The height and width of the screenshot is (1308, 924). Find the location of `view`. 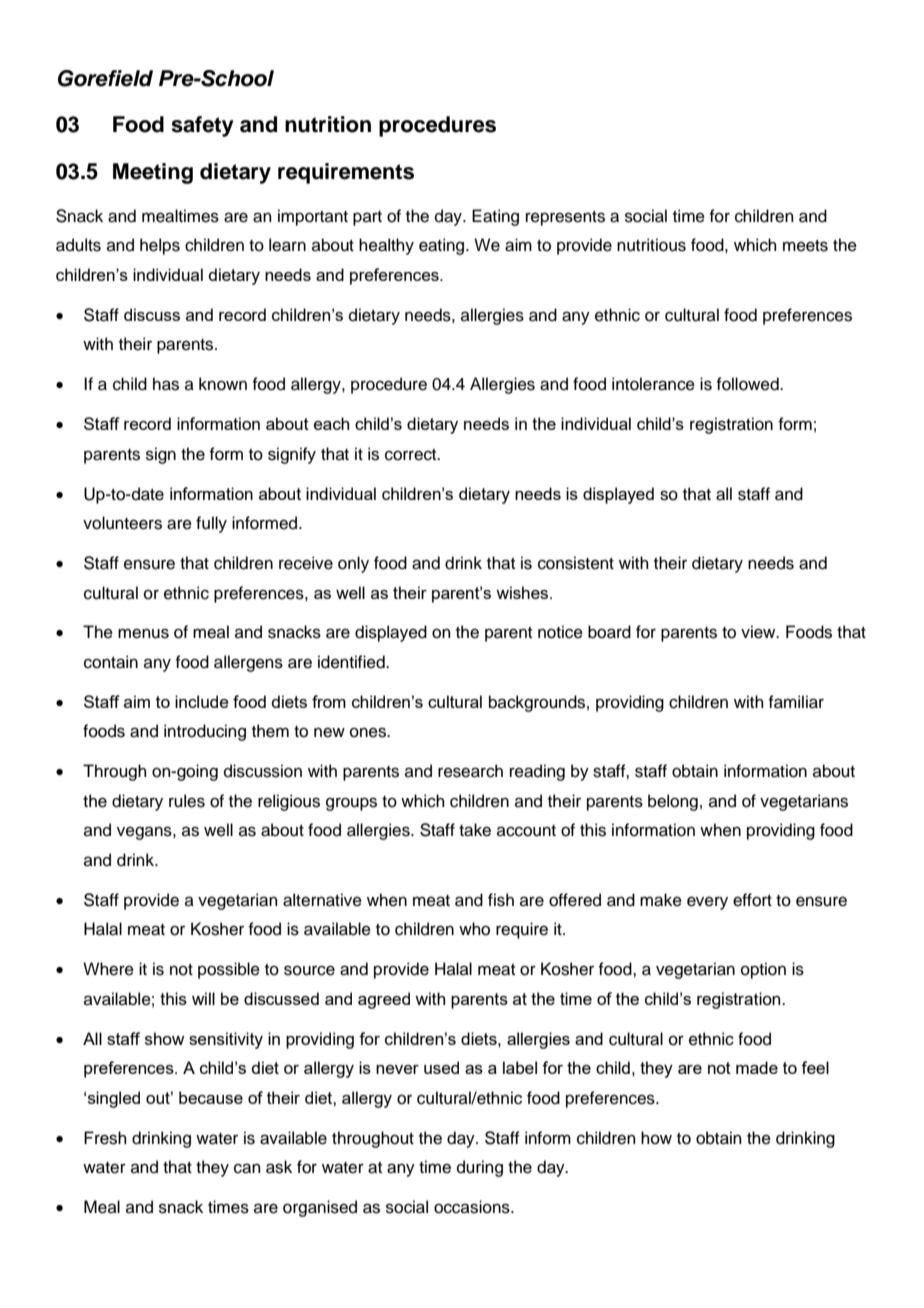

view is located at coordinates (759, 632).
